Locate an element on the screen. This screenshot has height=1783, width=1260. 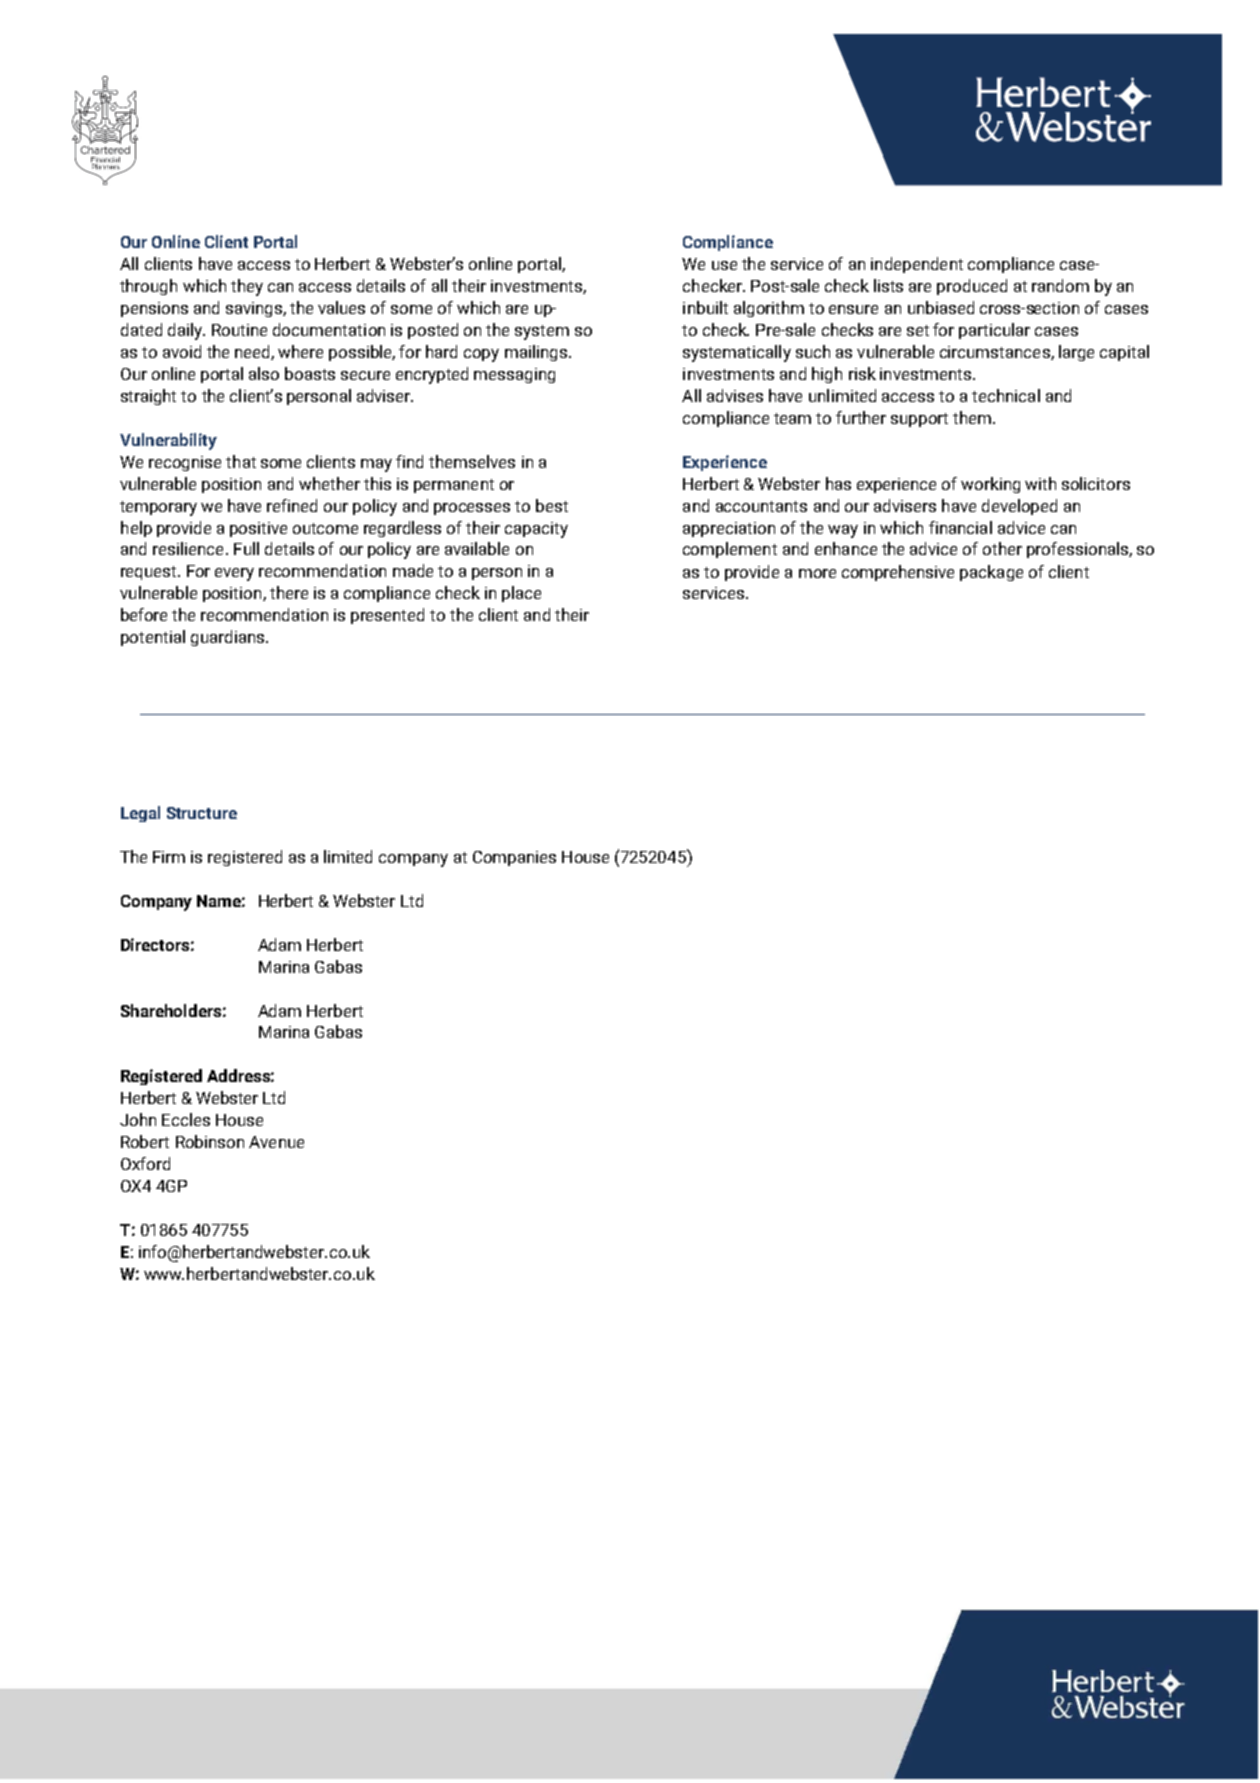
Firm is located at coordinates (169, 857).
